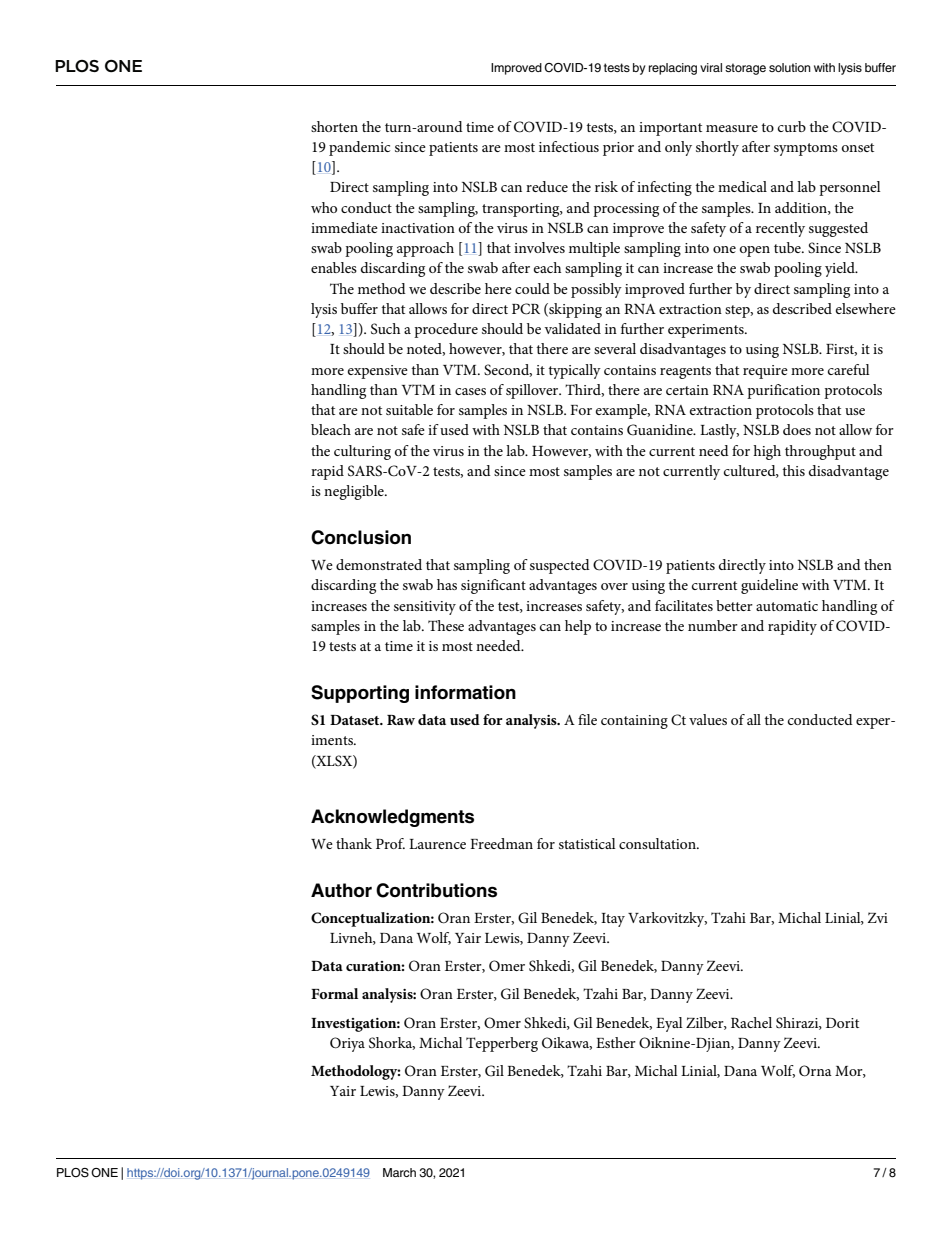  Describe the element at coordinates (399, 1172) in the image. I see `March` at that location.
